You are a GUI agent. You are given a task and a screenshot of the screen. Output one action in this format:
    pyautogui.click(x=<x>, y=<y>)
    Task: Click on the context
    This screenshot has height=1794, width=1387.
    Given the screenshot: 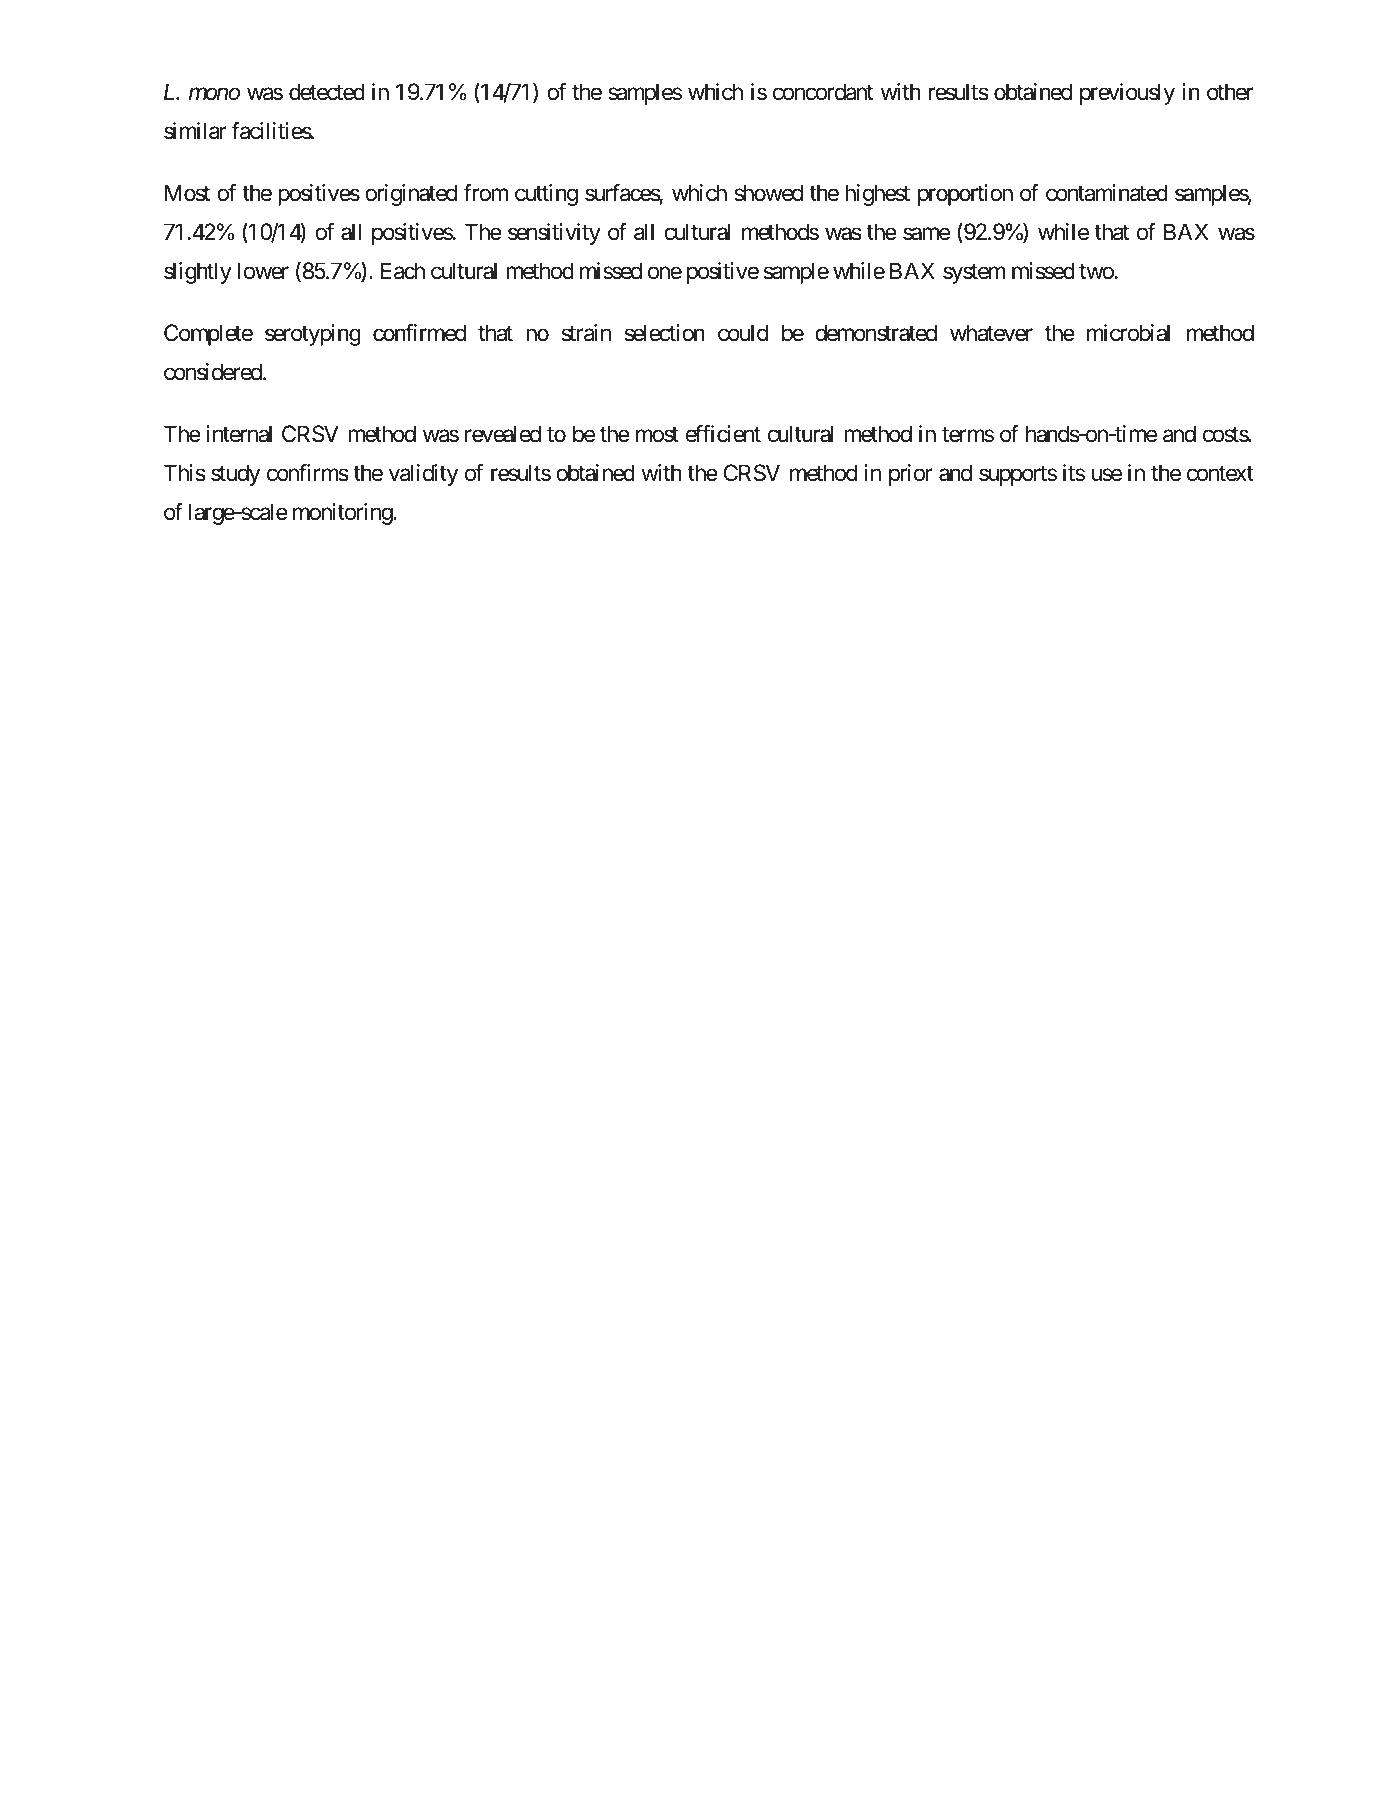 What is the action you would take?
    pyautogui.click(x=1220, y=474)
